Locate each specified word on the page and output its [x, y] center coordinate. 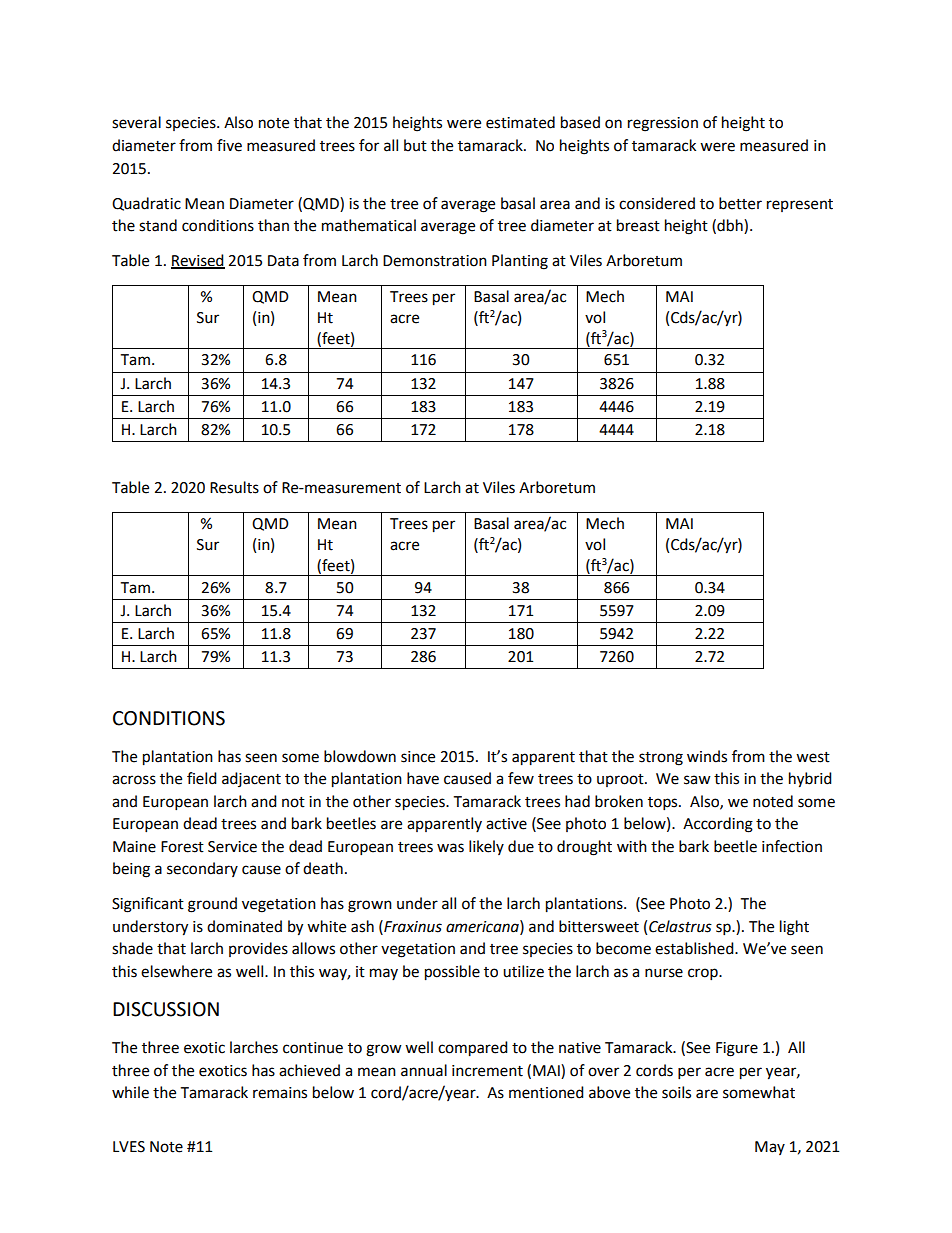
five [229, 145]
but [415, 145]
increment [487, 1071]
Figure [737, 1049]
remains [280, 1093]
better [740, 203]
